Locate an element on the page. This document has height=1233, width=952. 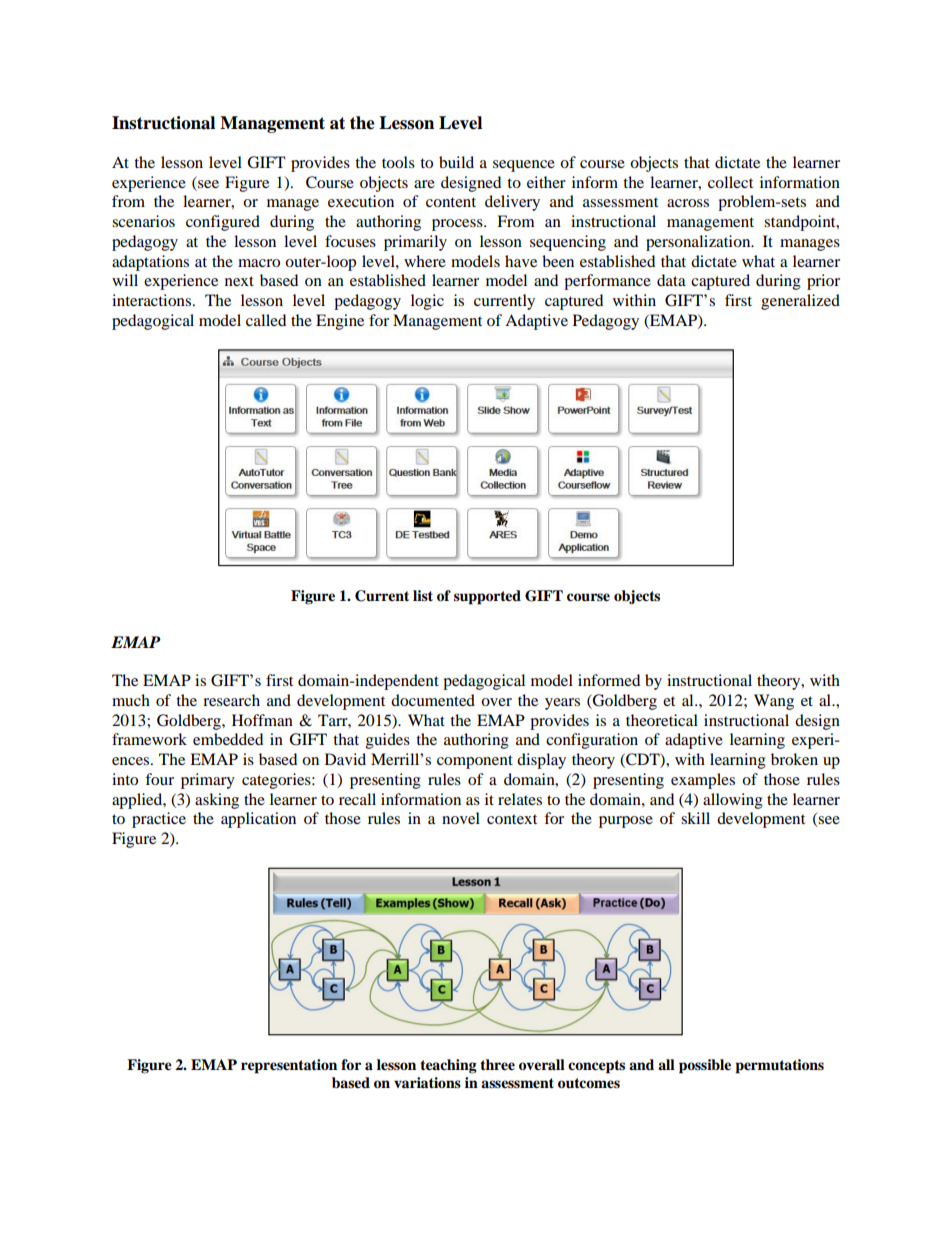
representation is located at coordinates (289, 1066).
